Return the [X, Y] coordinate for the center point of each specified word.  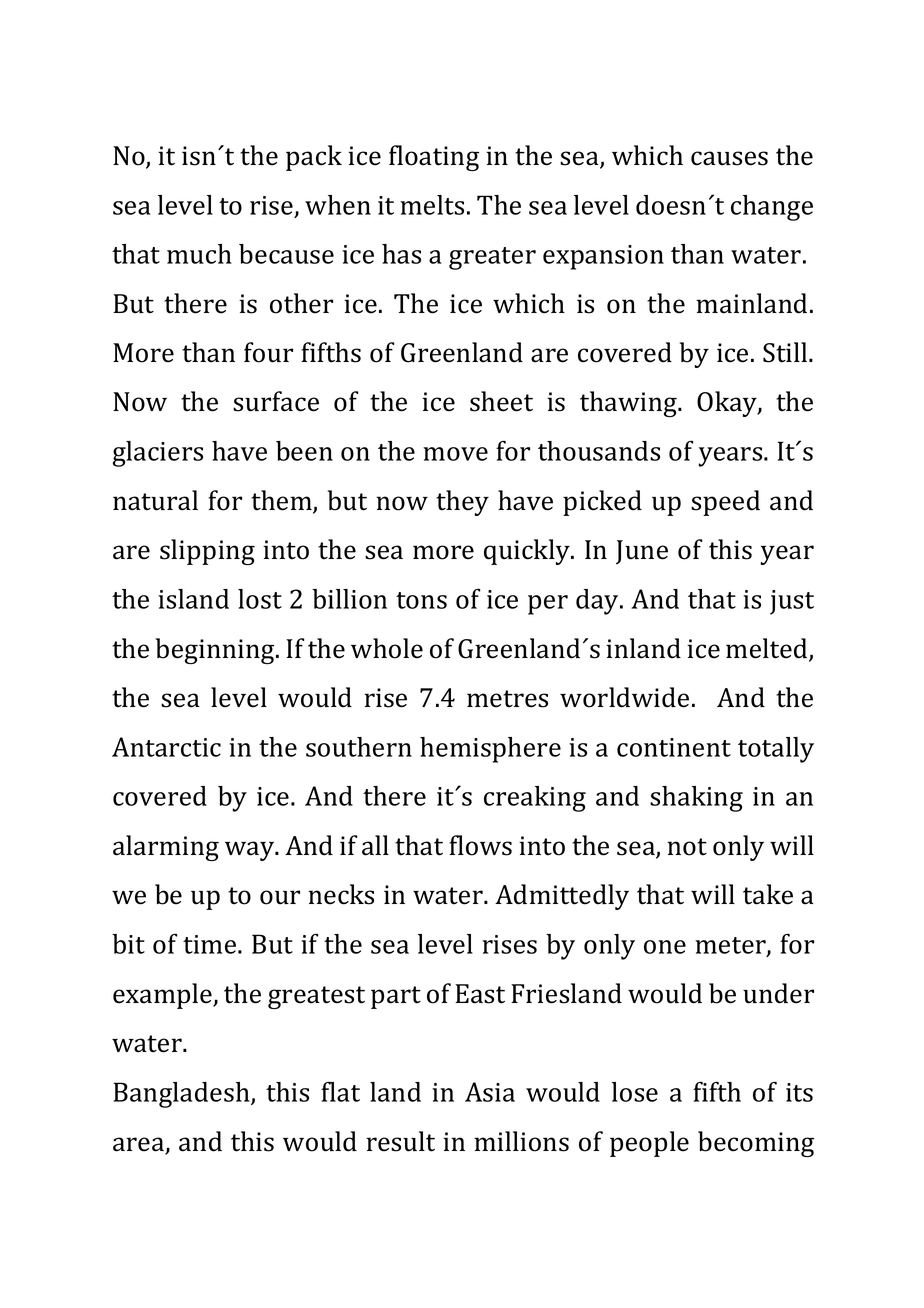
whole [387, 648]
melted [768, 649]
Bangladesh [183, 1095]
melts [432, 205]
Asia [490, 1092]
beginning [216, 651]
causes [729, 158]
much [199, 254]
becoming [756, 1144]
